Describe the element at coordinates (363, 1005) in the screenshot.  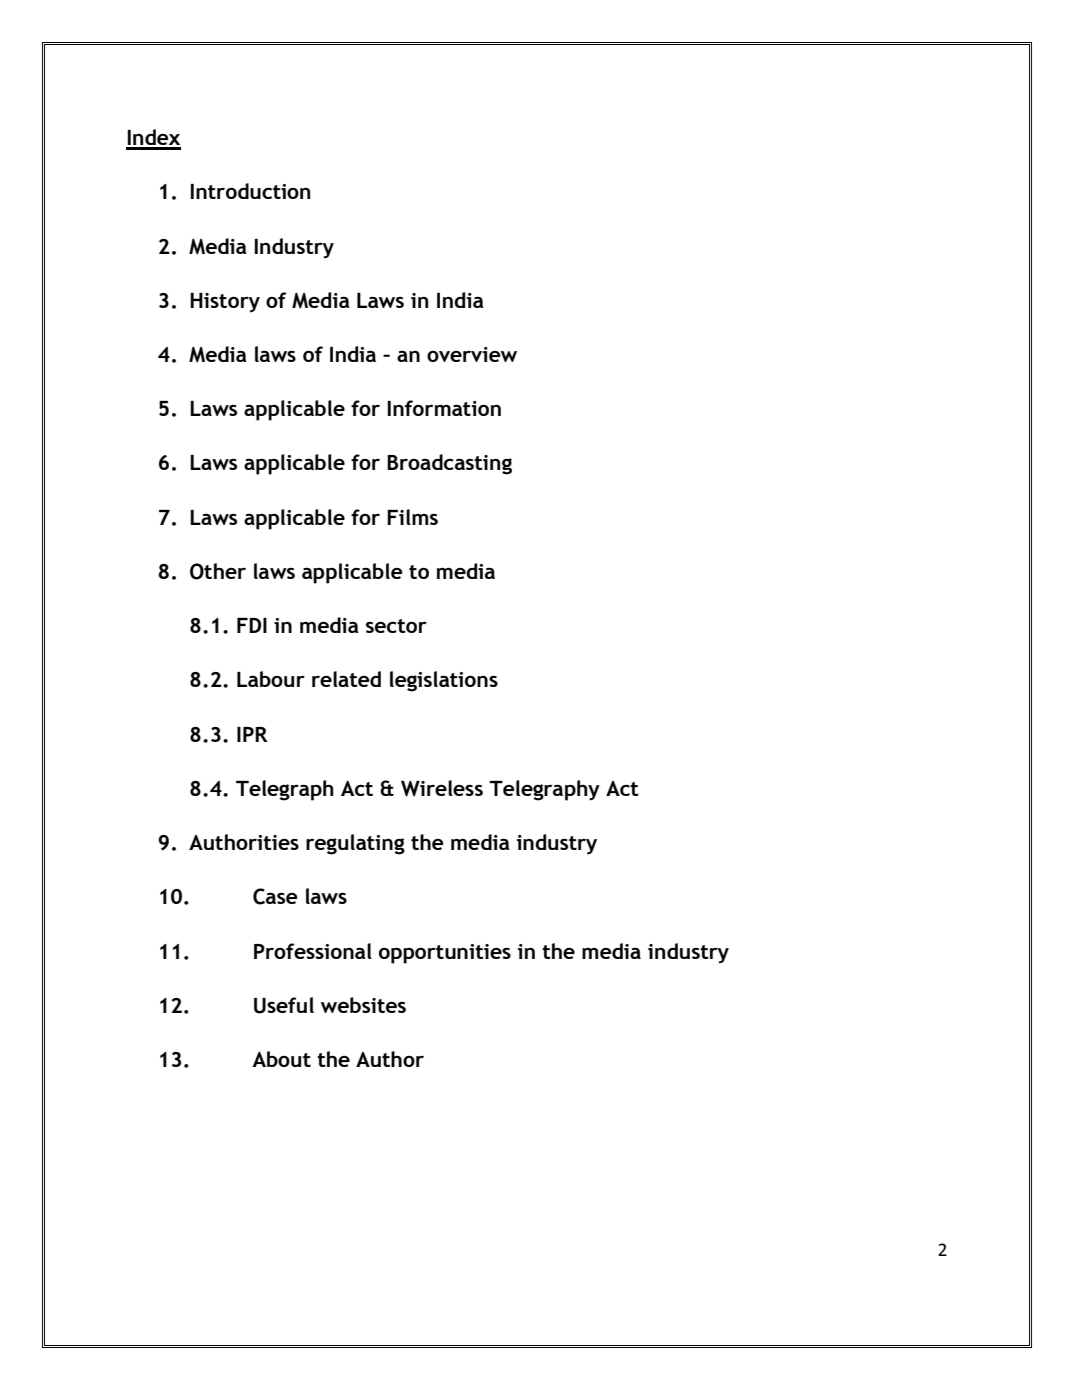
I see `websites` at that location.
